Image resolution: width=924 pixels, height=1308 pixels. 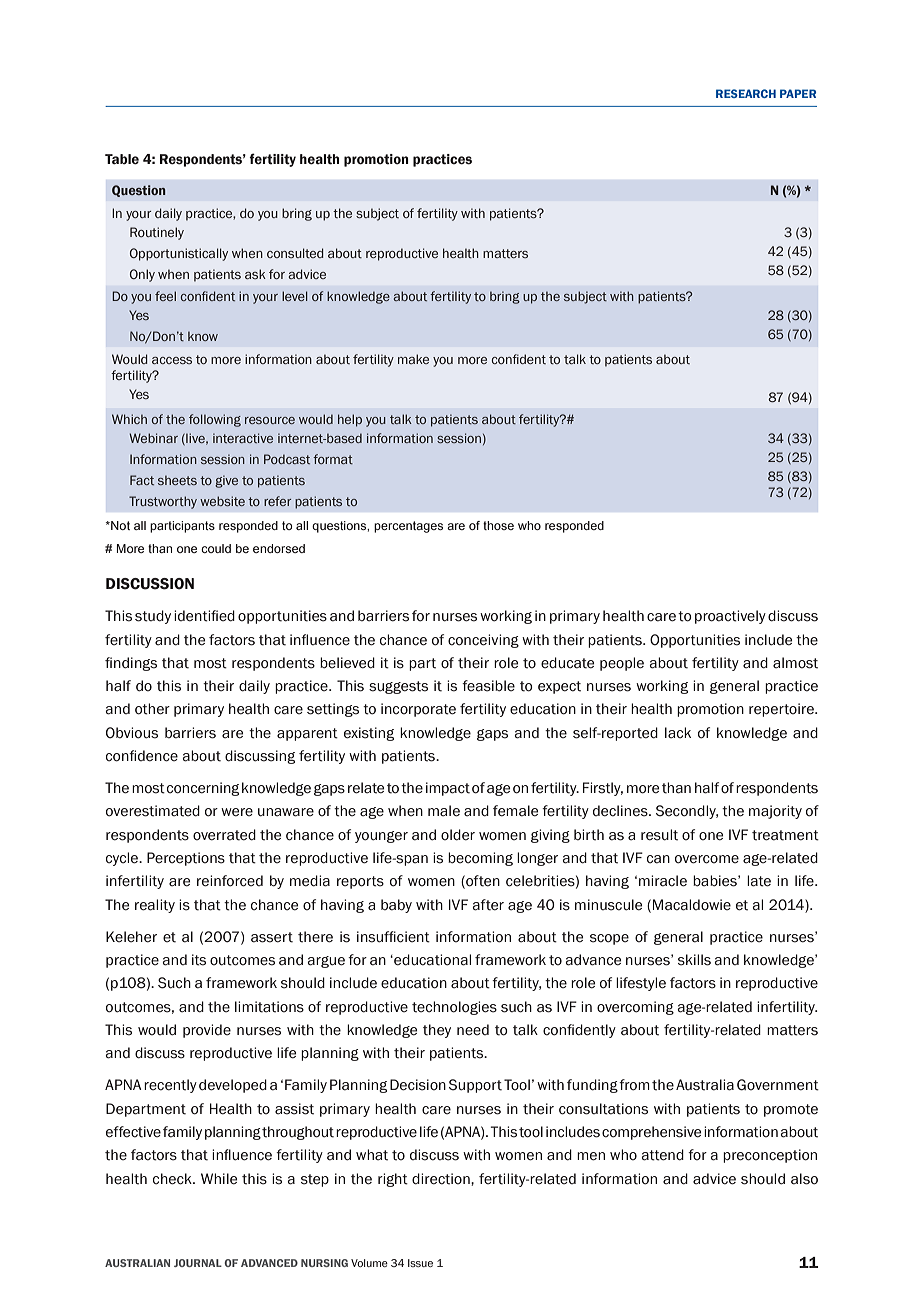 I want to click on overcome, so click(x=707, y=859).
